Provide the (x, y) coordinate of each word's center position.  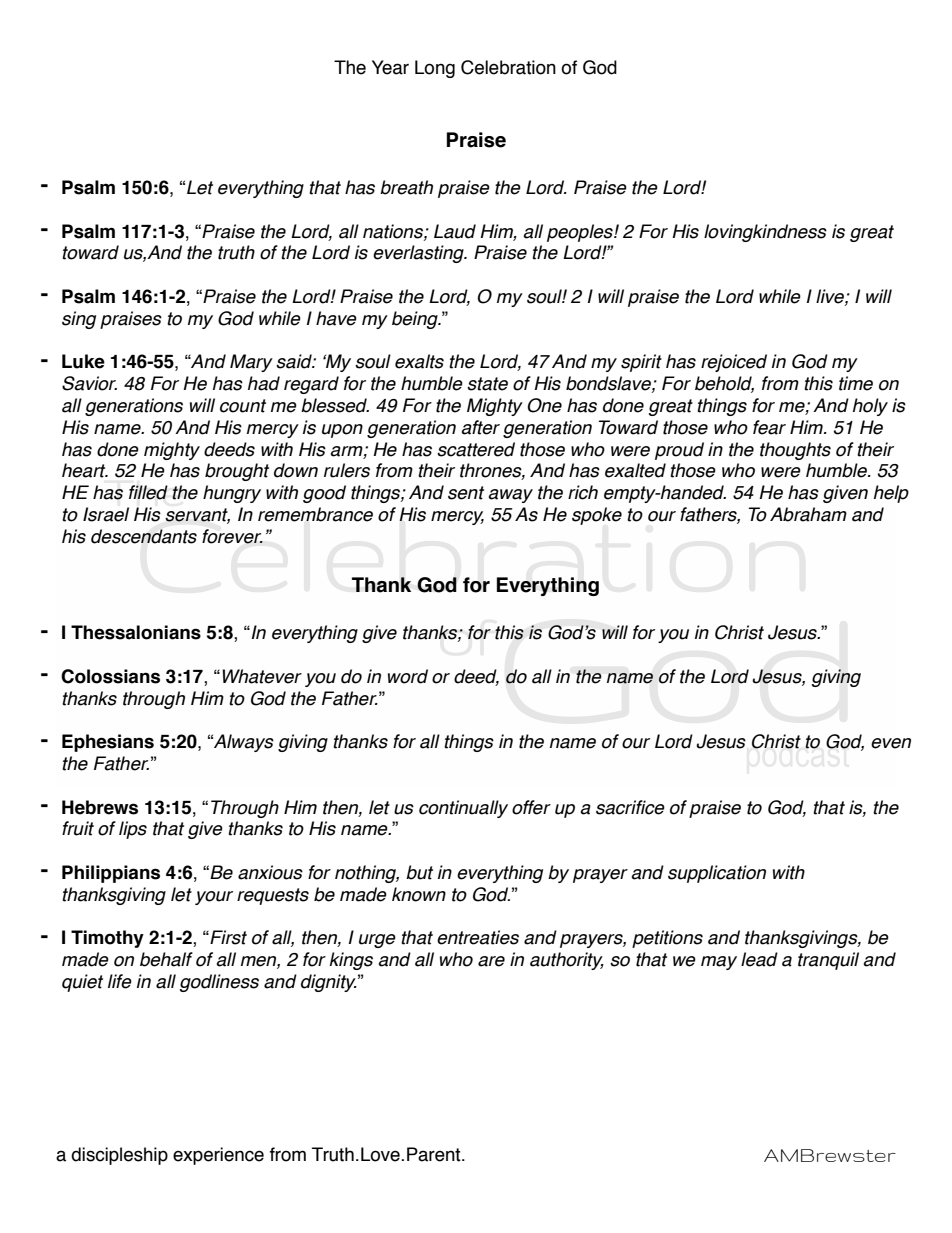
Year (390, 67)
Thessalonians (136, 632)
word (408, 676)
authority (567, 961)
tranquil (828, 961)
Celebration (508, 67)
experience (218, 1156)
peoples (581, 233)
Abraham (808, 514)
